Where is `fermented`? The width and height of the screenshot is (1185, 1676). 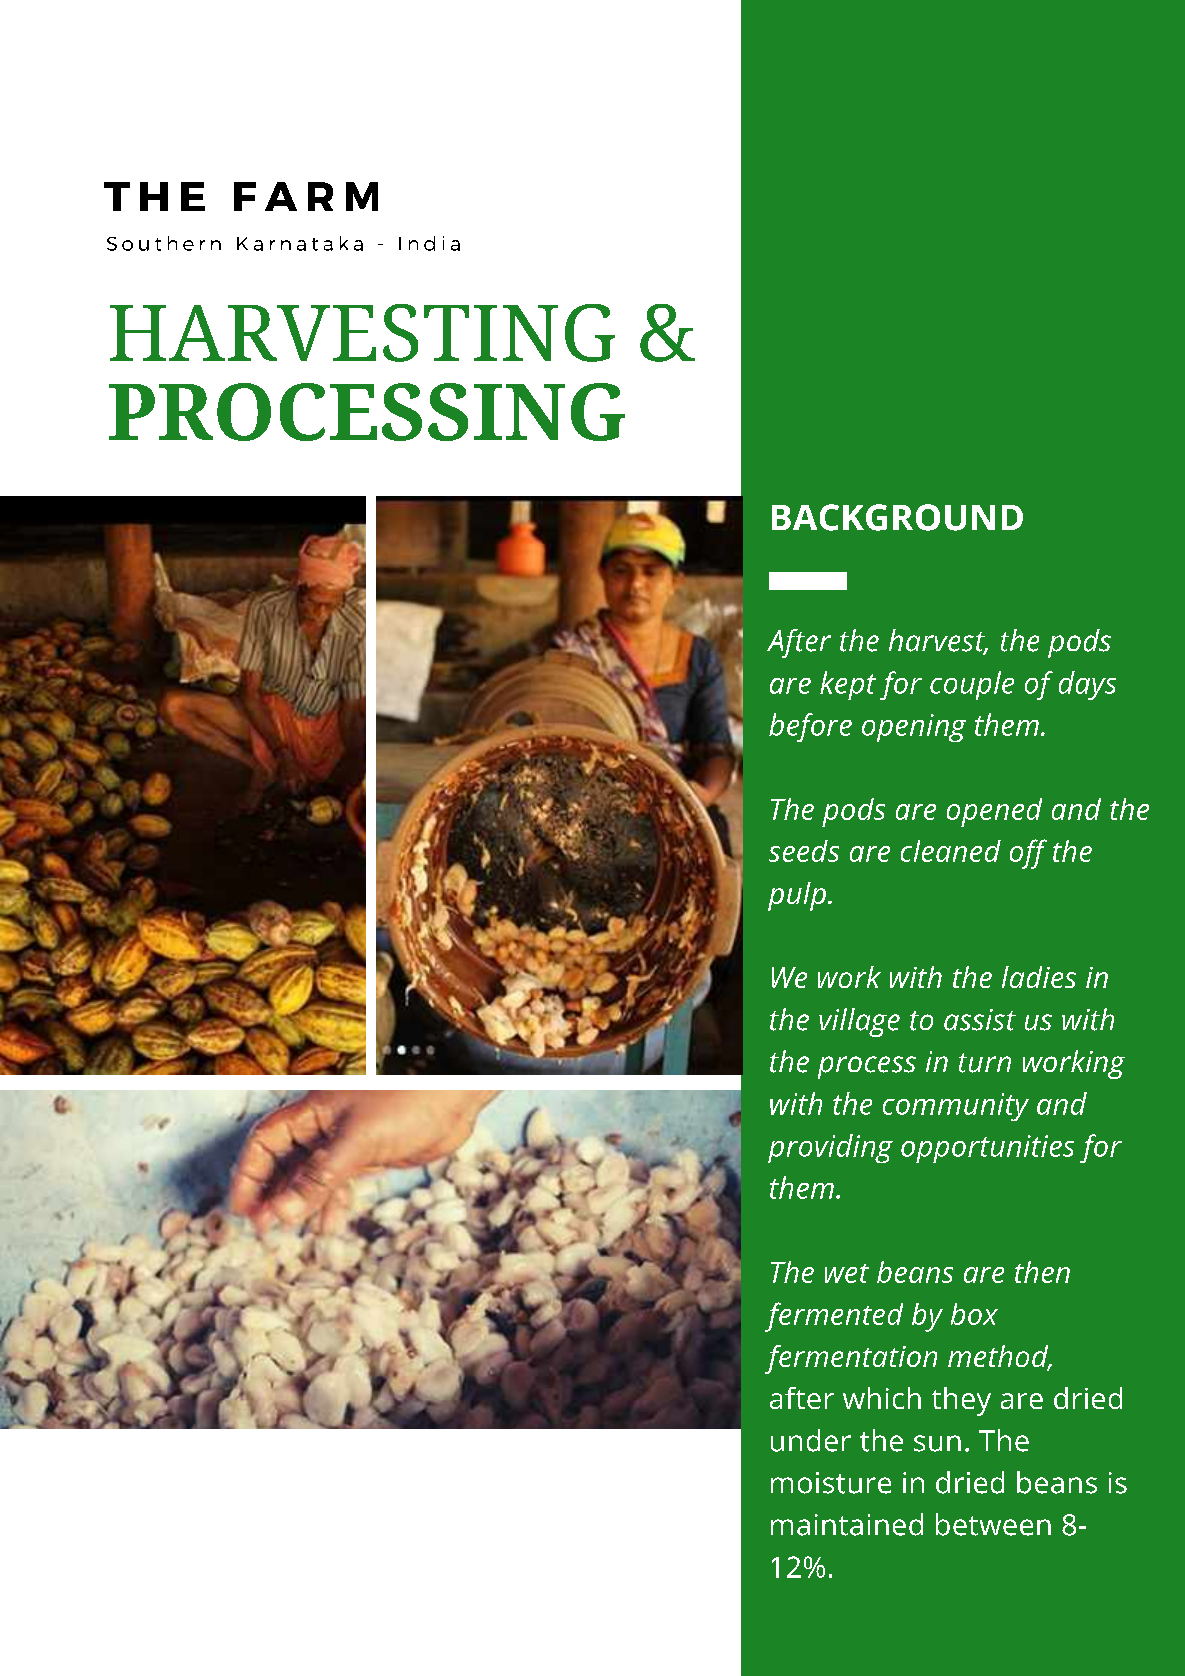
fermented is located at coordinates (834, 1317).
